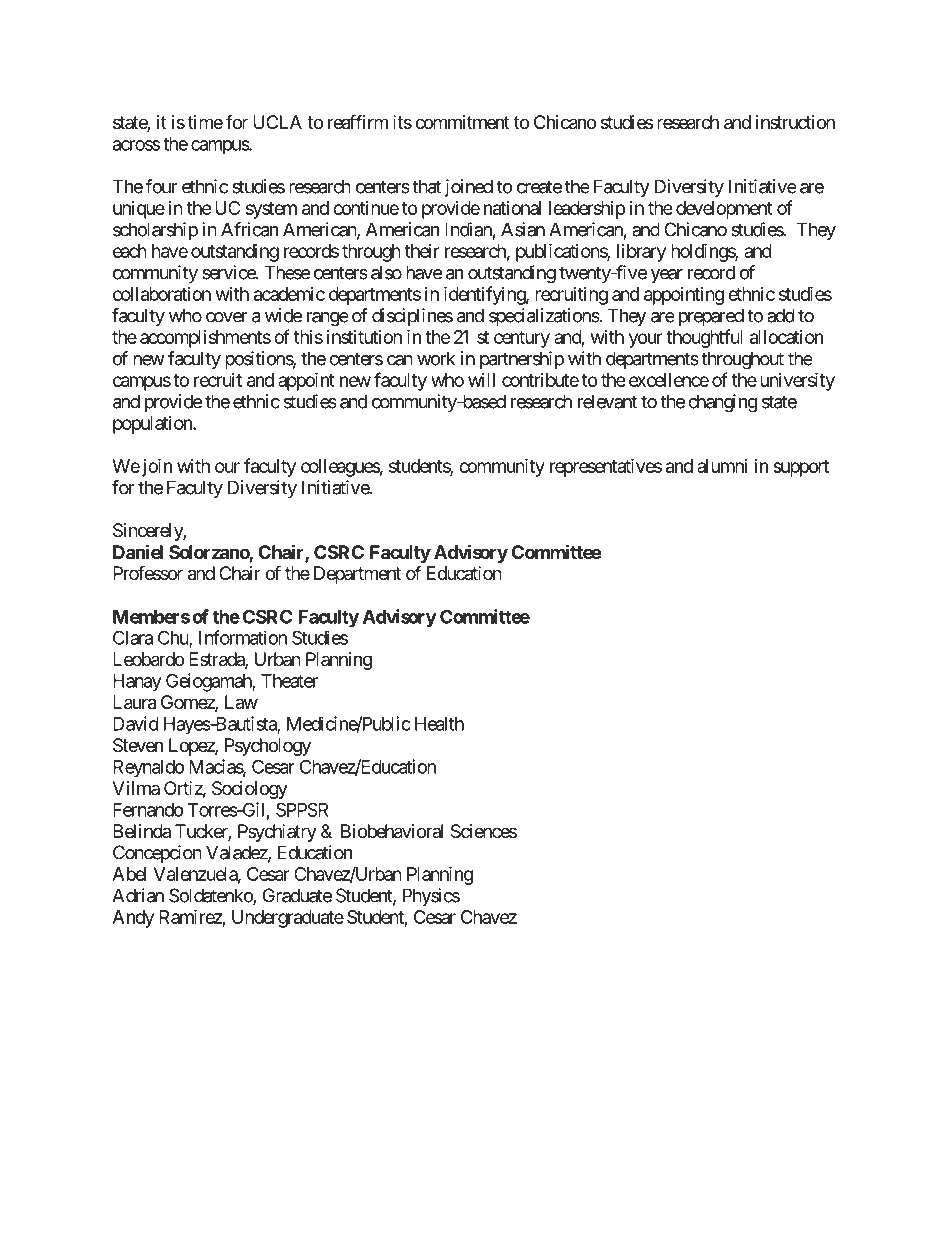 This image has height=1233, width=952. Describe the element at coordinates (801, 468) in the image. I see `support` at that location.
